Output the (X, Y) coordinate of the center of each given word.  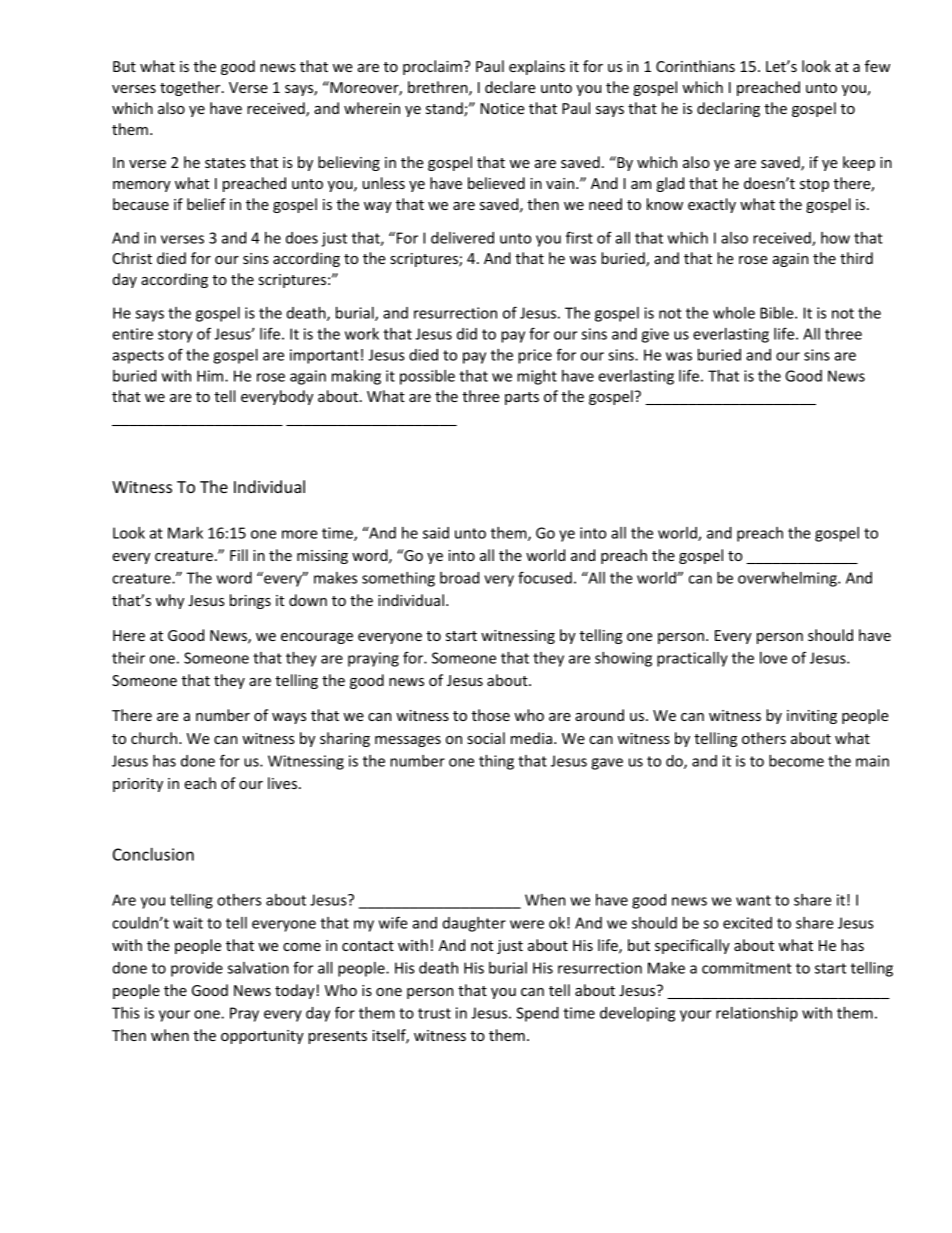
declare (510, 87)
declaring (728, 109)
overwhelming (788, 579)
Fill (239, 555)
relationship (757, 1014)
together (191, 88)
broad (459, 578)
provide (197, 969)
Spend (537, 1014)
